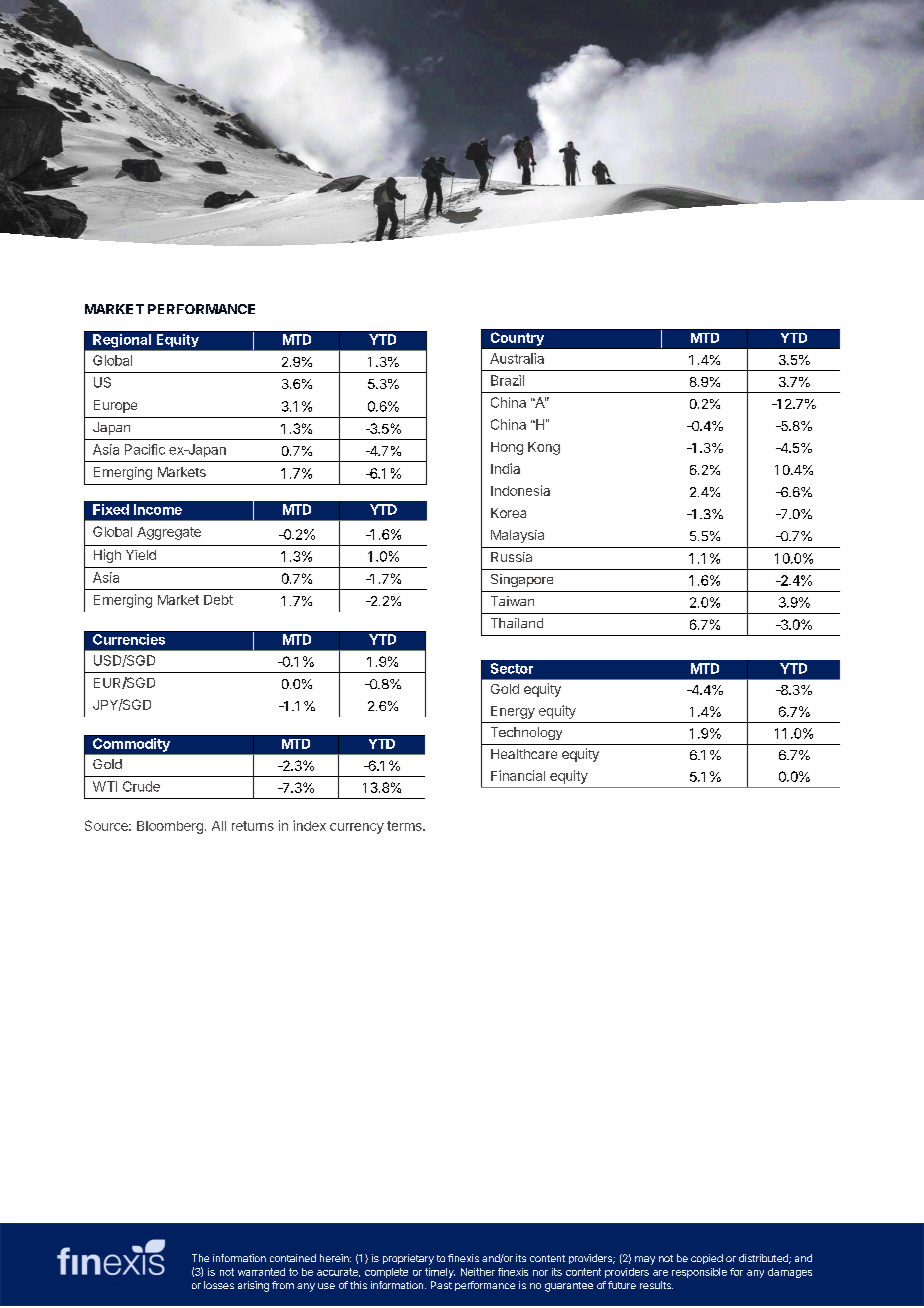  I want to click on Financial, so click(518, 775).
